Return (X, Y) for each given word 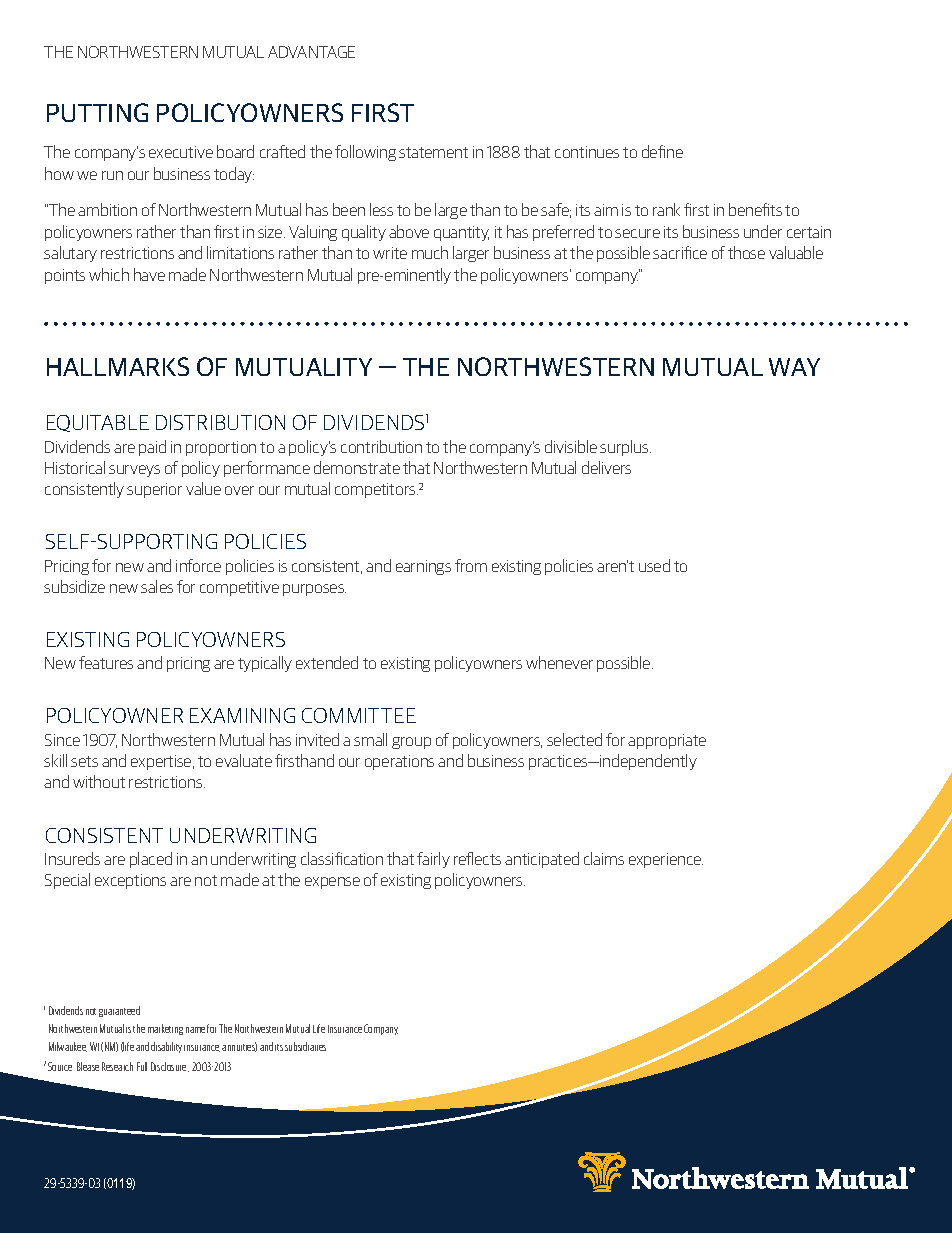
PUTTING (97, 112)
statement (433, 152)
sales (157, 586)
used (654, 565)
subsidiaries (305, 1046)
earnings (423, 567)
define (662, 151)
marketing (165, 1029)
